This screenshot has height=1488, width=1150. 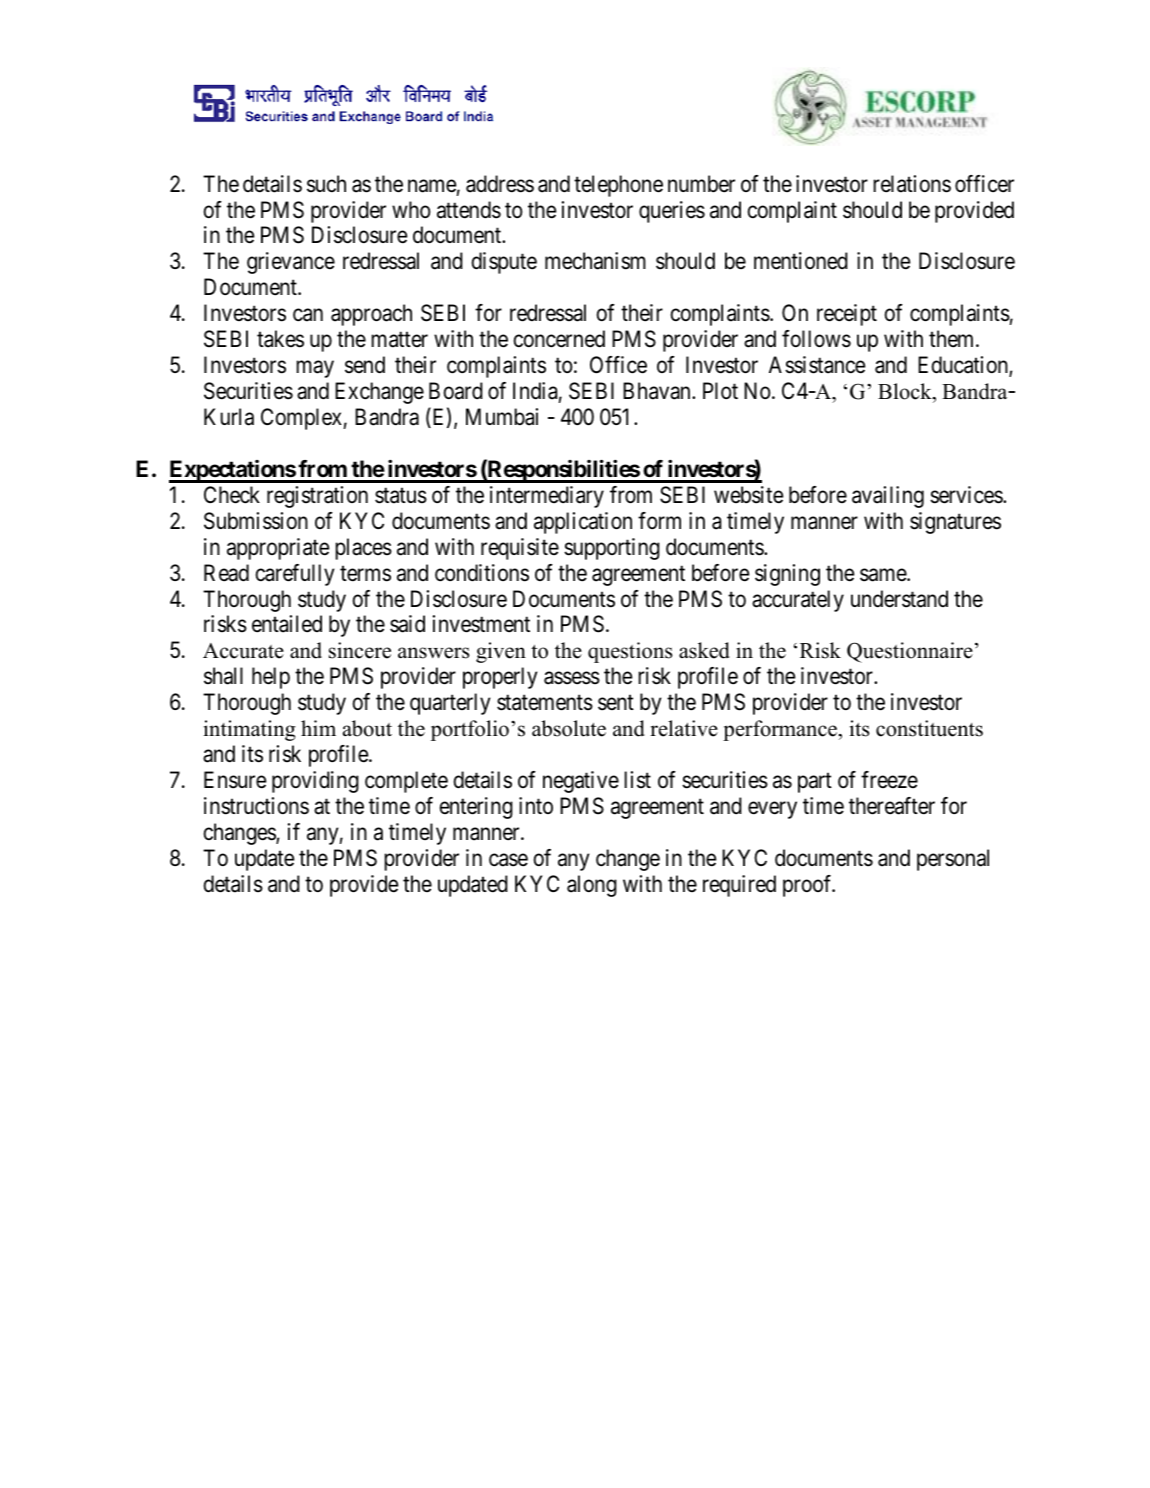 I want to click on telephone, so click(x=618, y=186).
